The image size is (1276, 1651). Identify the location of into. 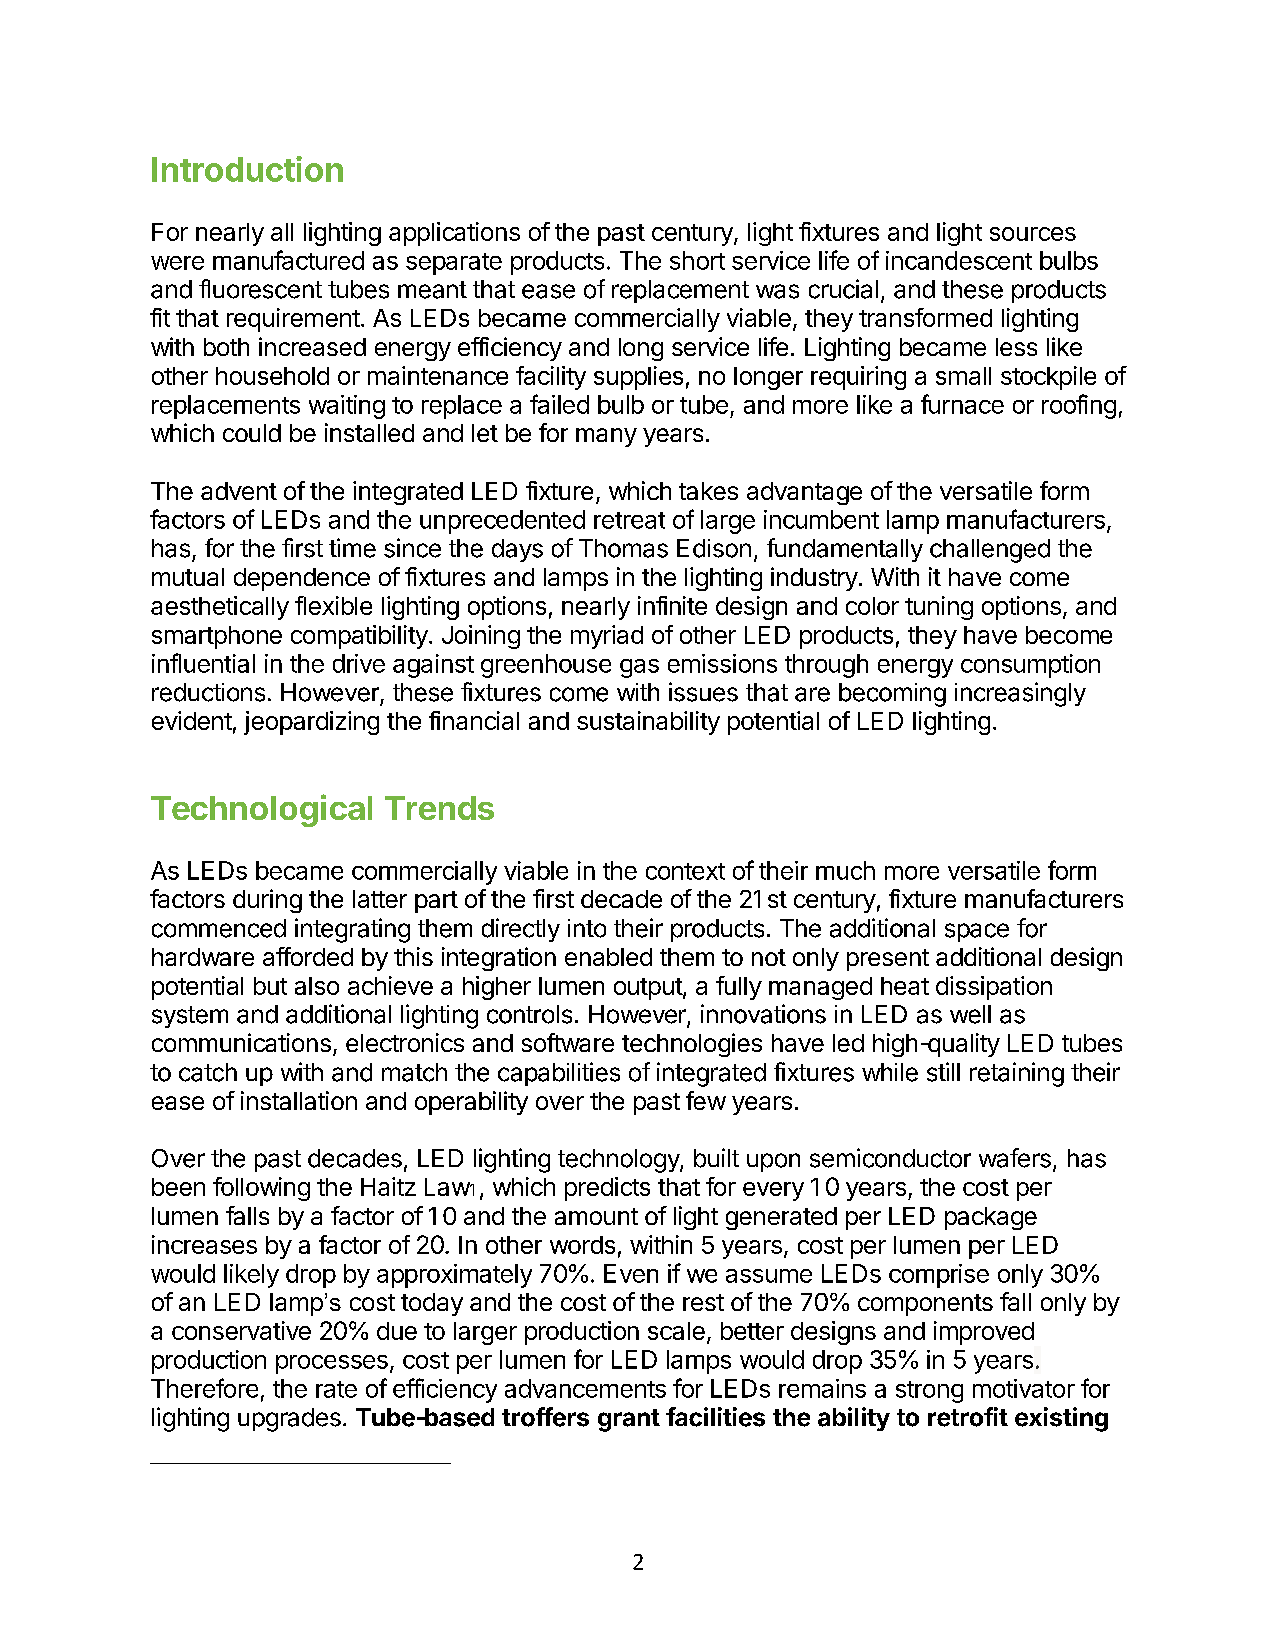
(587, 928).
